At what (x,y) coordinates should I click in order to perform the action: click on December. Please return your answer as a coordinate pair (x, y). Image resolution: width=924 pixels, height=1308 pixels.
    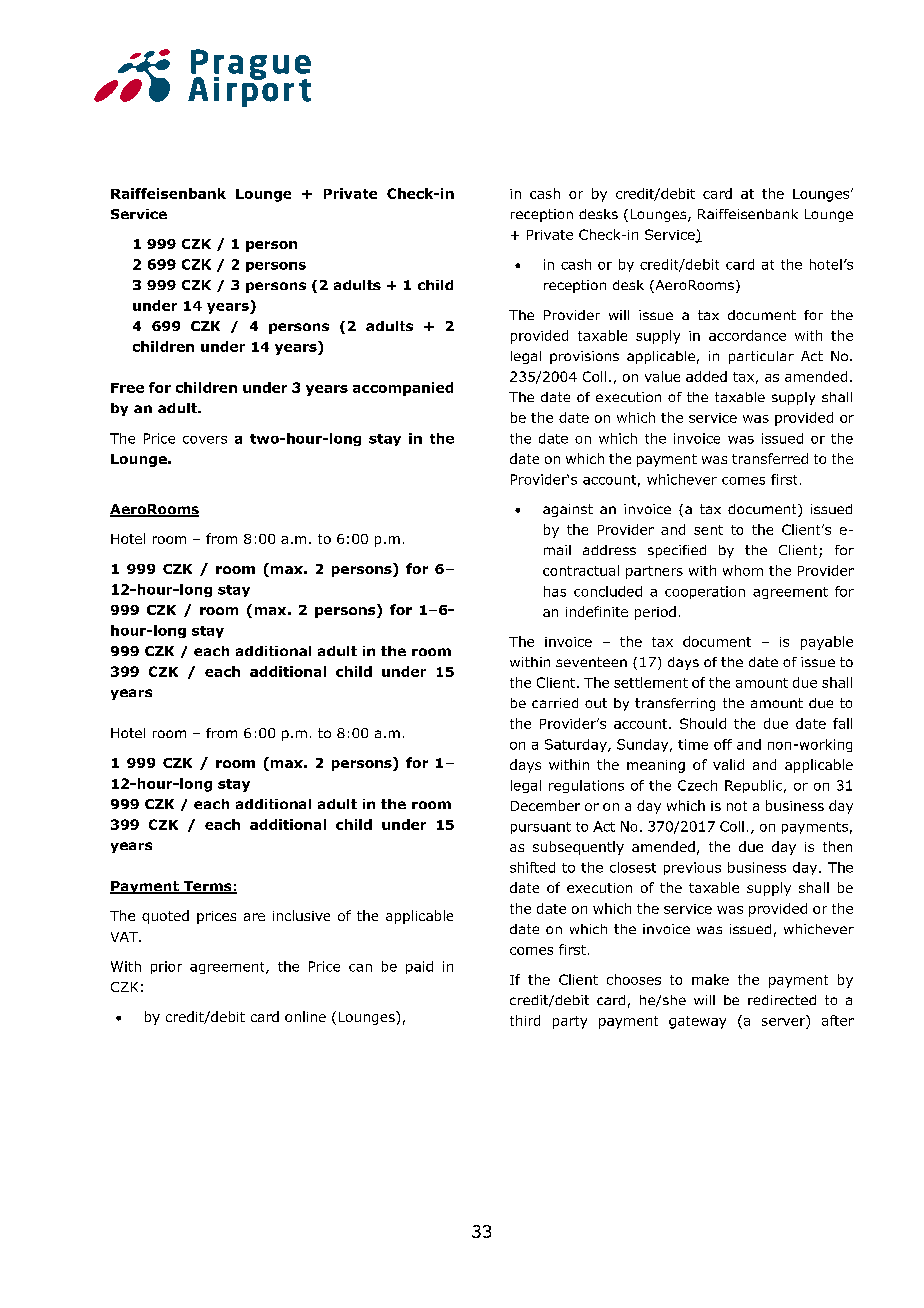
    Looking at the image, I should click on (545, 805).
